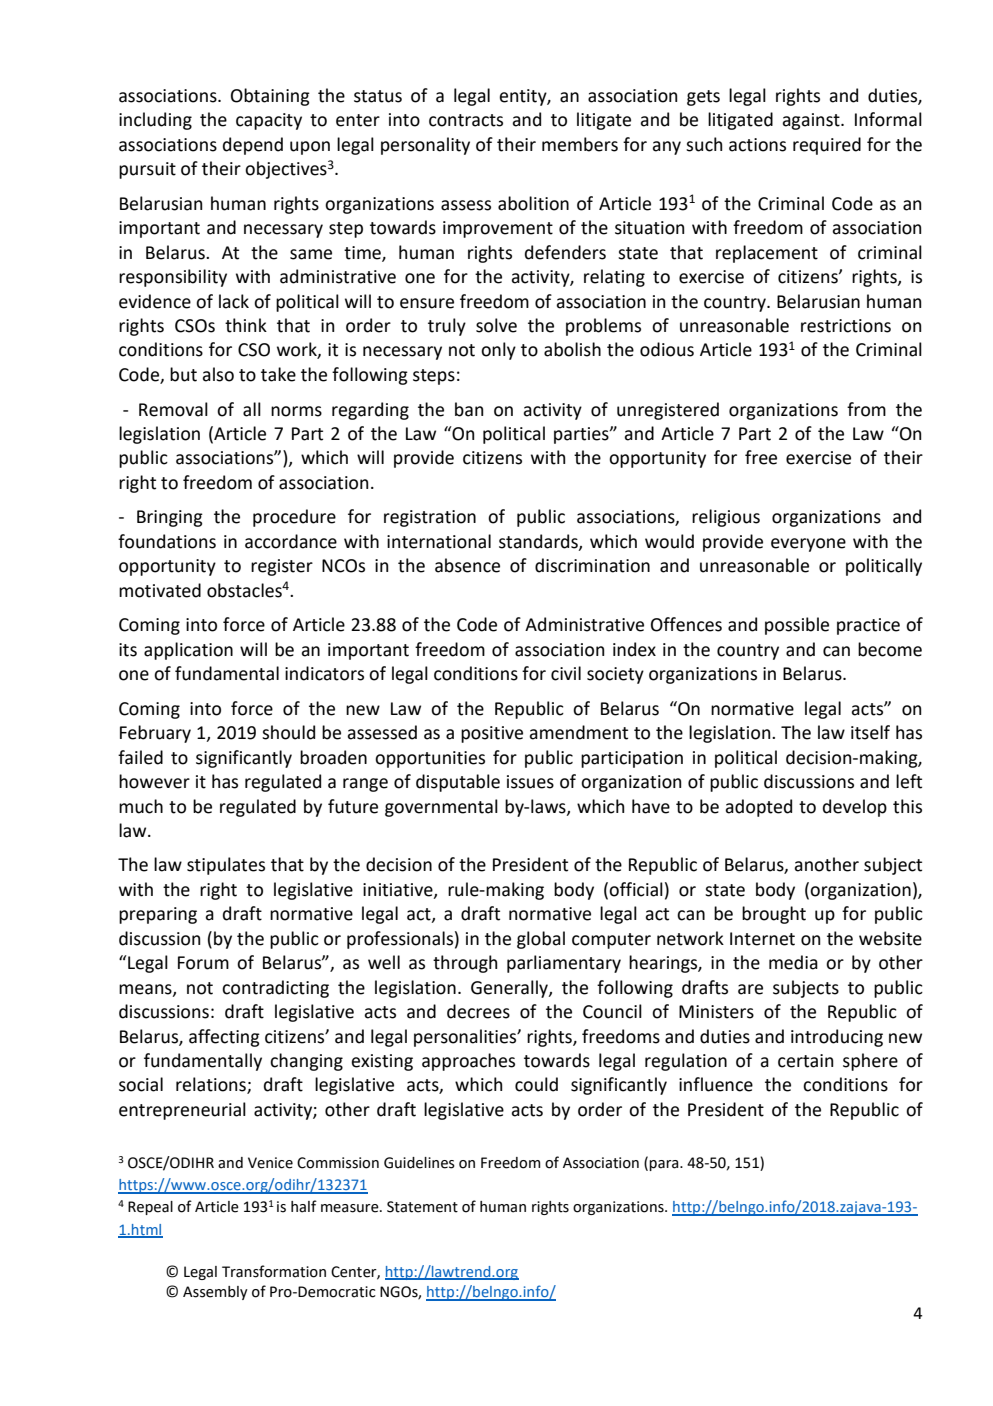 The height and width of the screenshot is (1406, 993). I want to click on itself, so click(870, 732).
